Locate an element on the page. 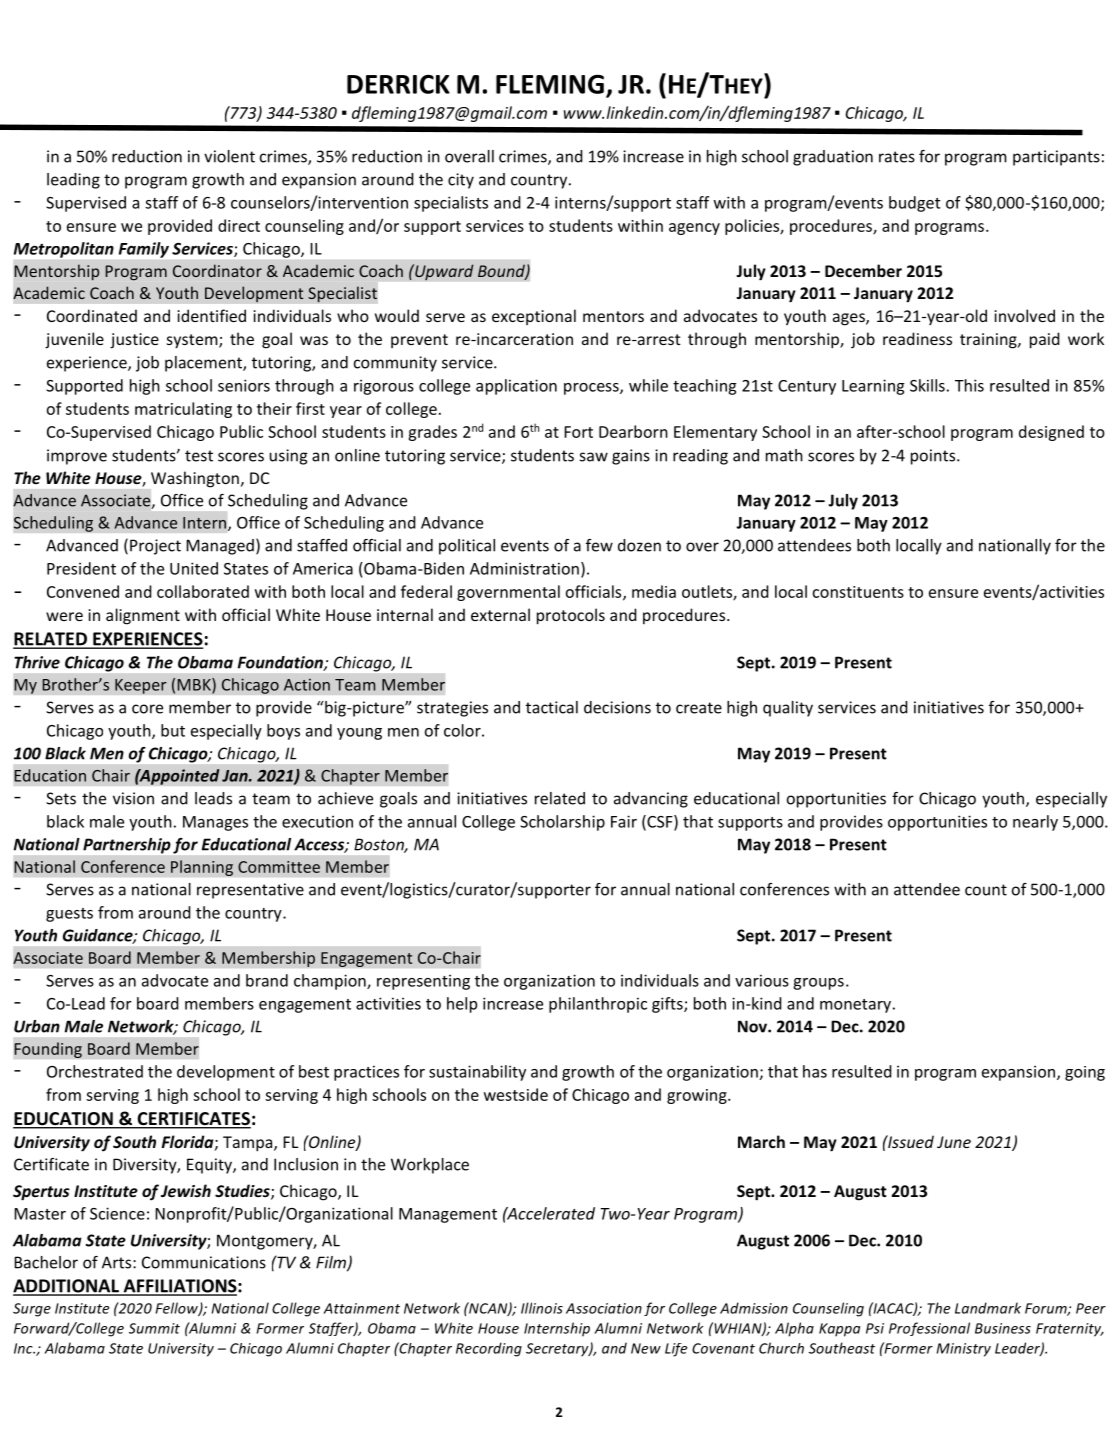 The width and height of the image is (1118, 1447). city is located at coordinates (461, 181).
